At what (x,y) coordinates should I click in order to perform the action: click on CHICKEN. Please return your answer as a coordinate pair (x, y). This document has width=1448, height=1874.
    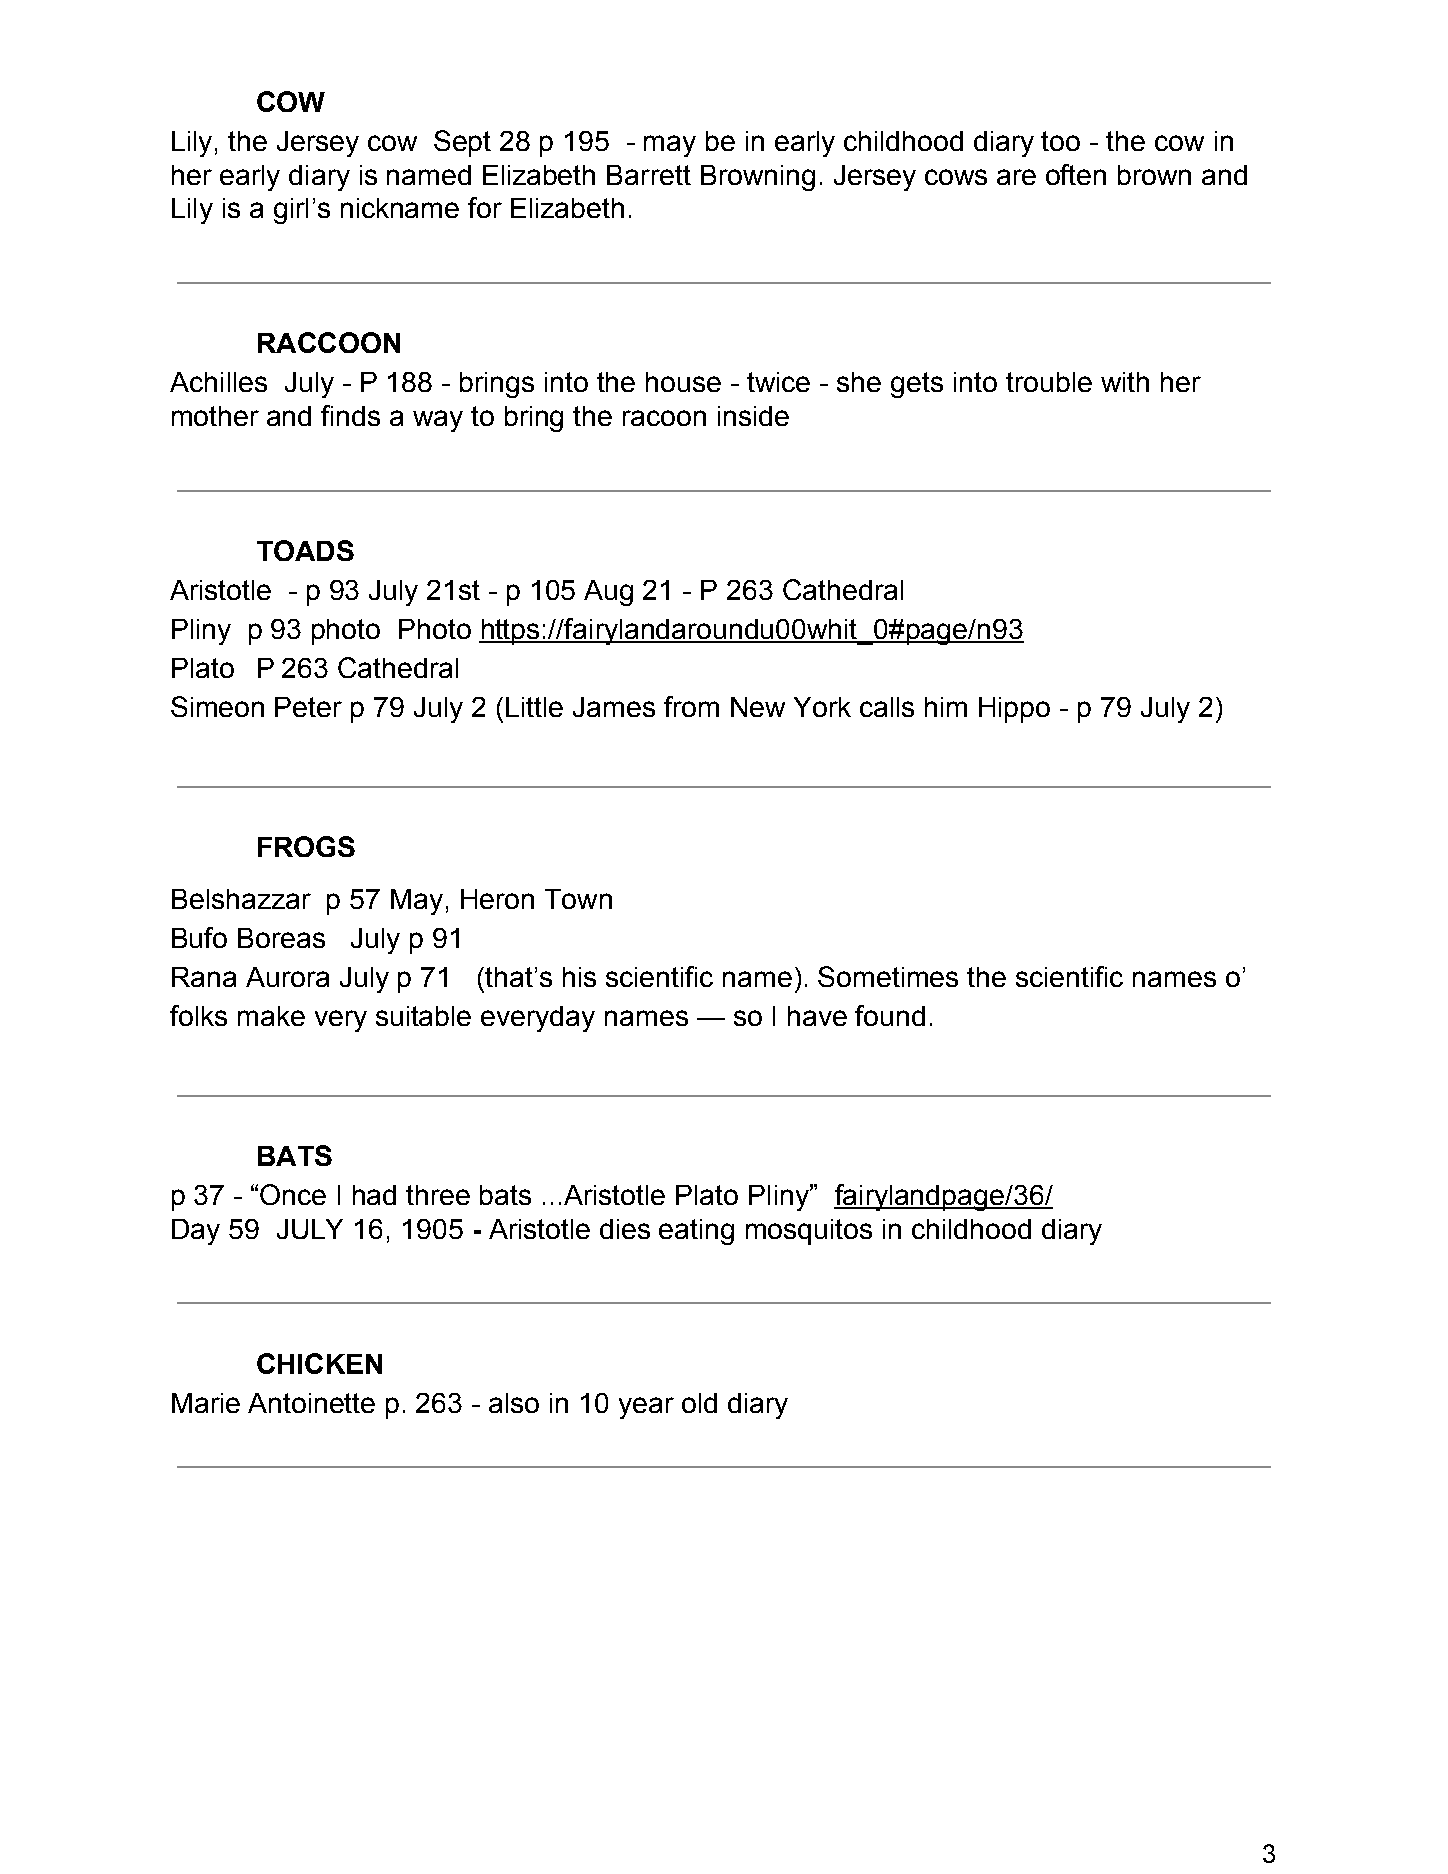
    Looking at the image, I should click on (319, 1363).
